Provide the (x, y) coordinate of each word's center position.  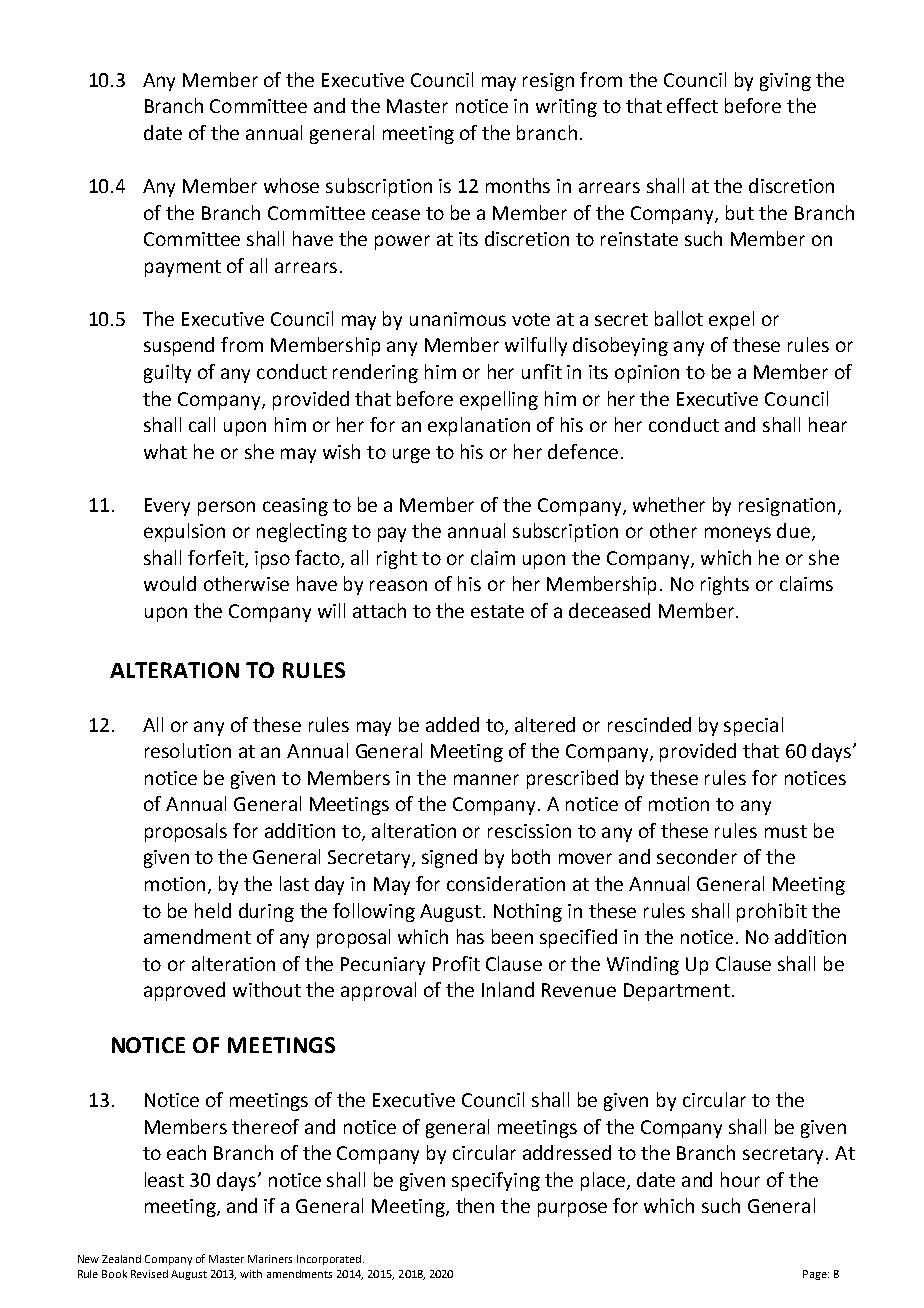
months (518, 185)
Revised (149, 1274)
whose (291, 185)
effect (692, 105)
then (475, 1205)
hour (740, 1179)
